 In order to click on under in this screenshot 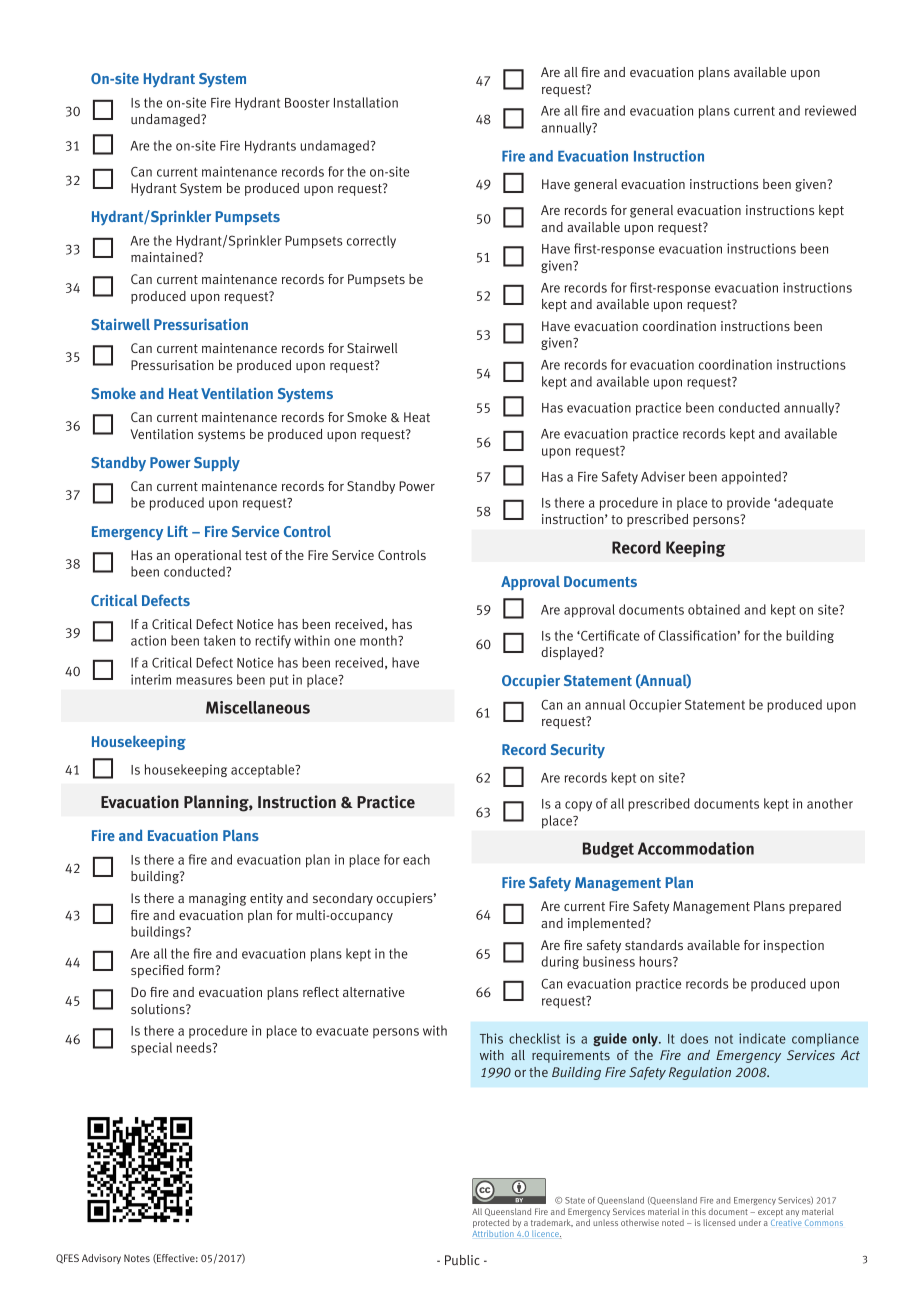, I will do `click(750, 1222)`.
